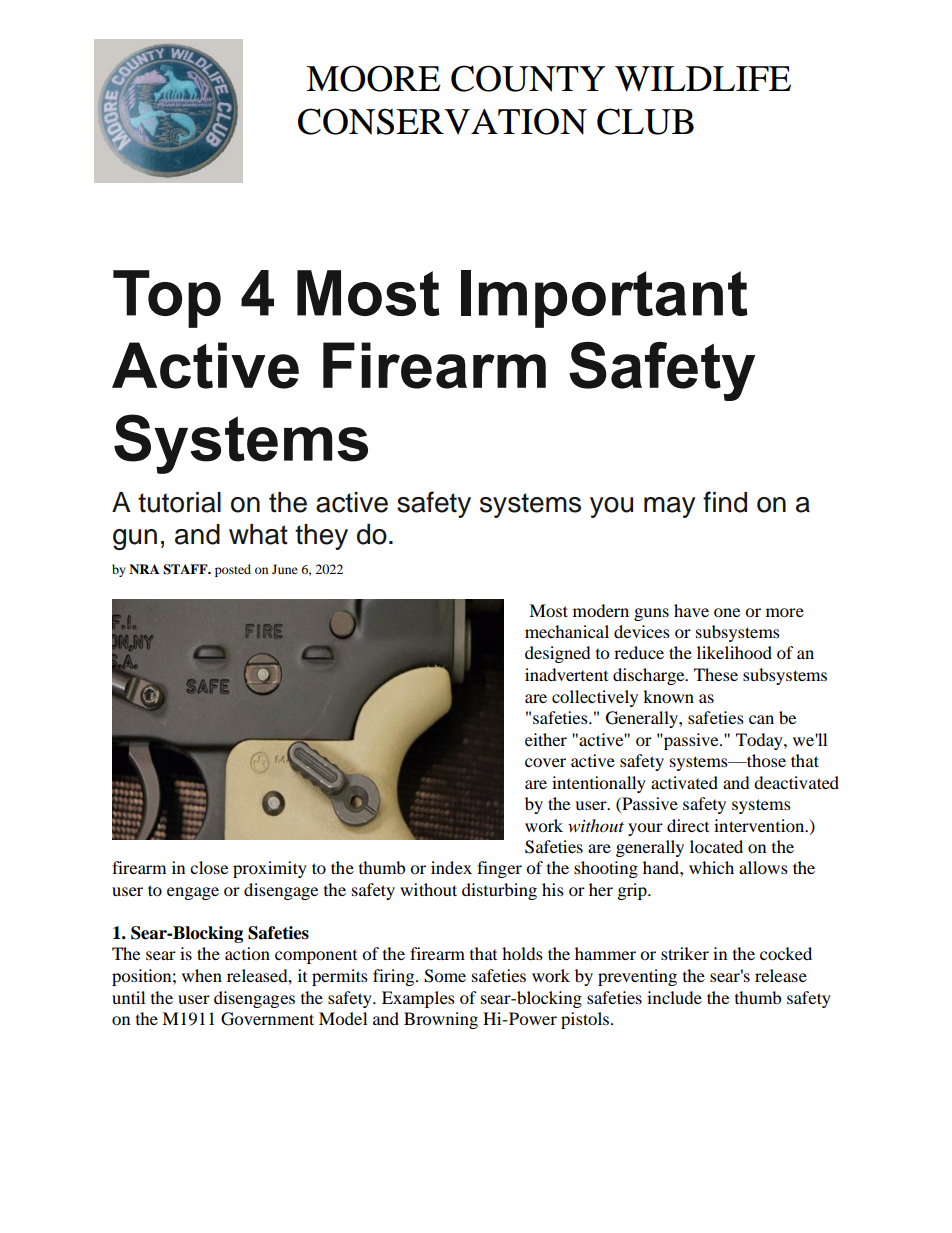  Describe the element at coordinates (373, 78) in the document. I see `MOORE` at that location.
